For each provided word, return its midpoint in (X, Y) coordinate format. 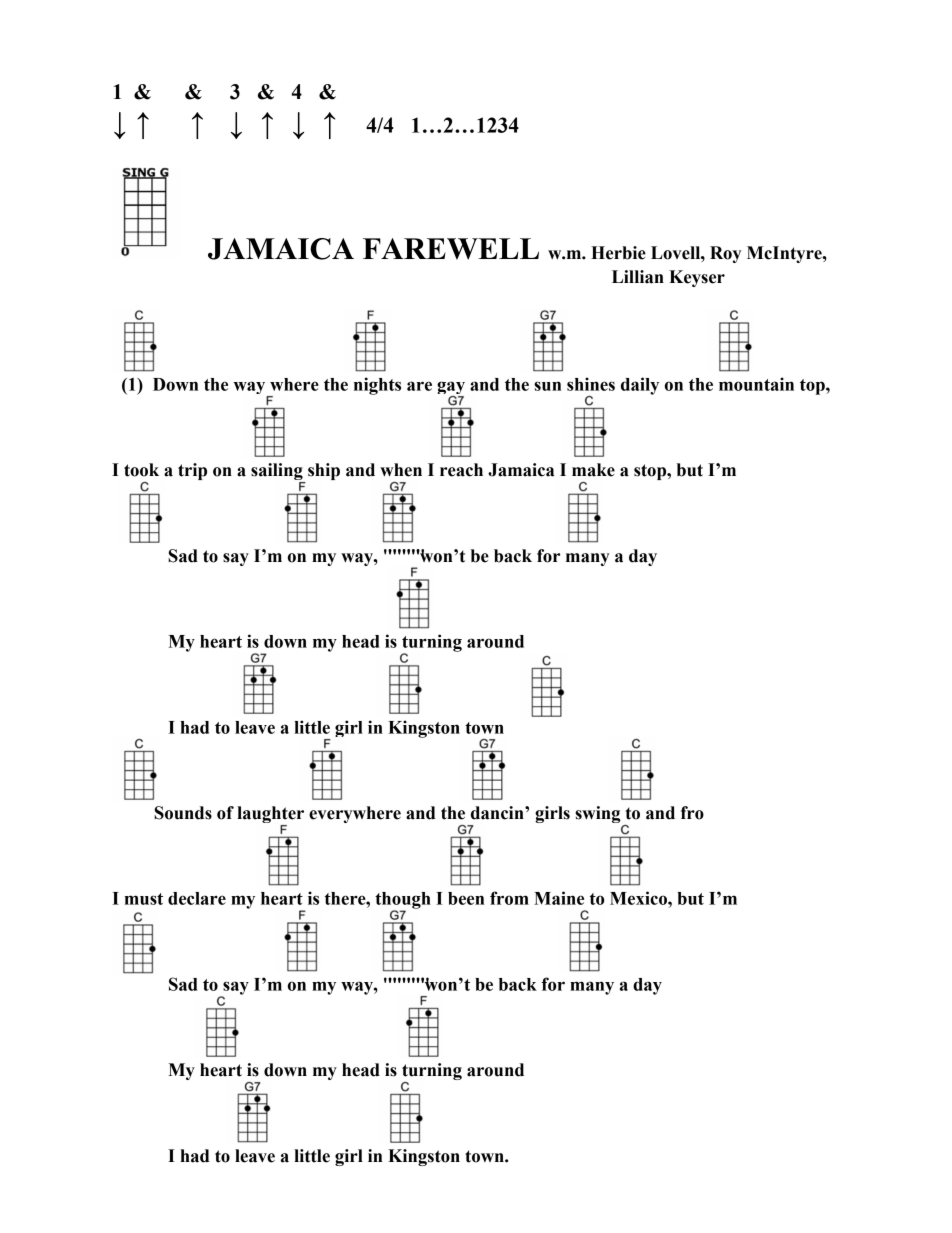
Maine (559, 898)
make (593, 470)
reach (461, 470)
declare (197, 898)
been (466, 898)
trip (192, 471)
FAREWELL (451, 249)
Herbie (618, 253)
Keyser (697, 278)
